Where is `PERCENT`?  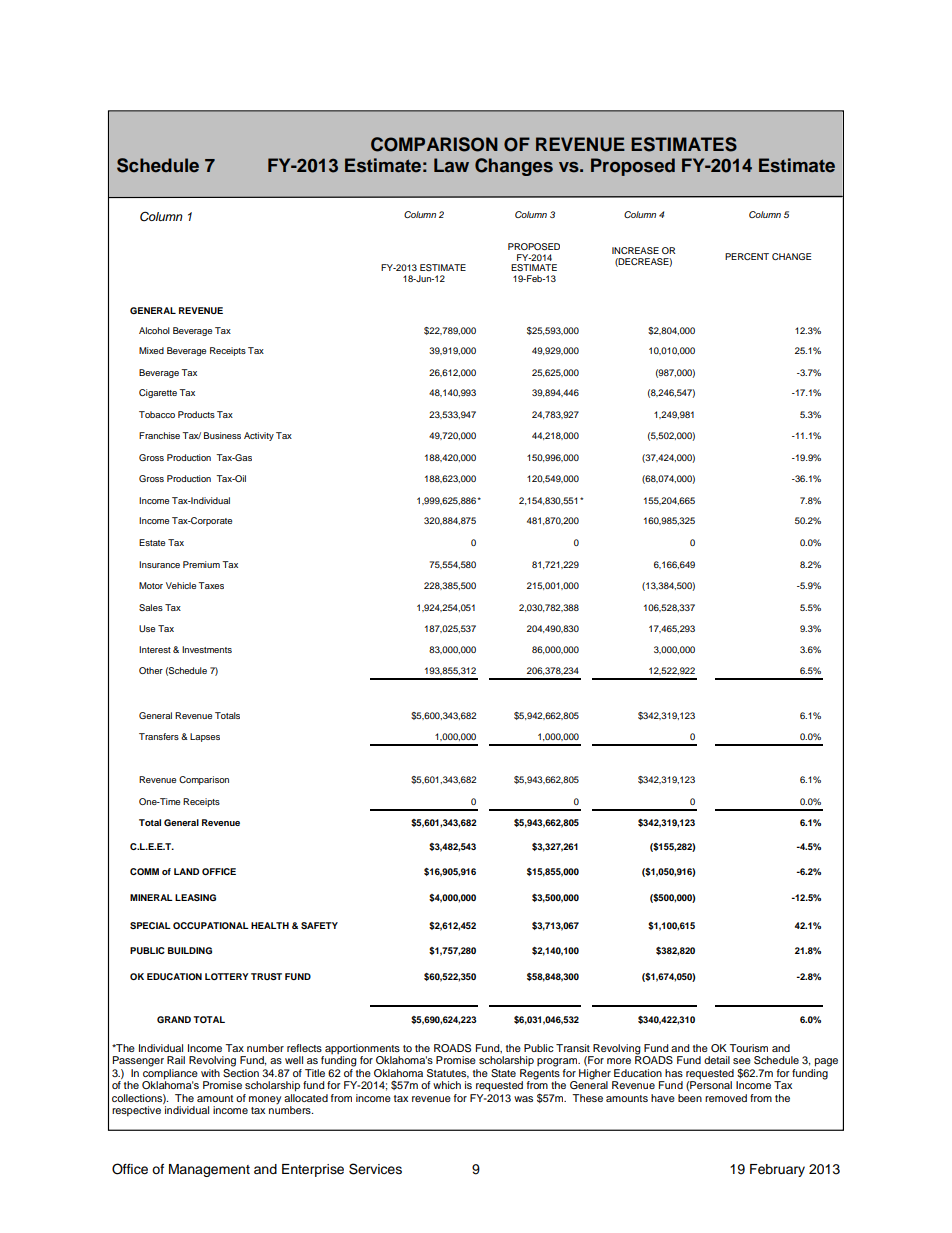 PERCENT is located at coordinates (747, 256).
